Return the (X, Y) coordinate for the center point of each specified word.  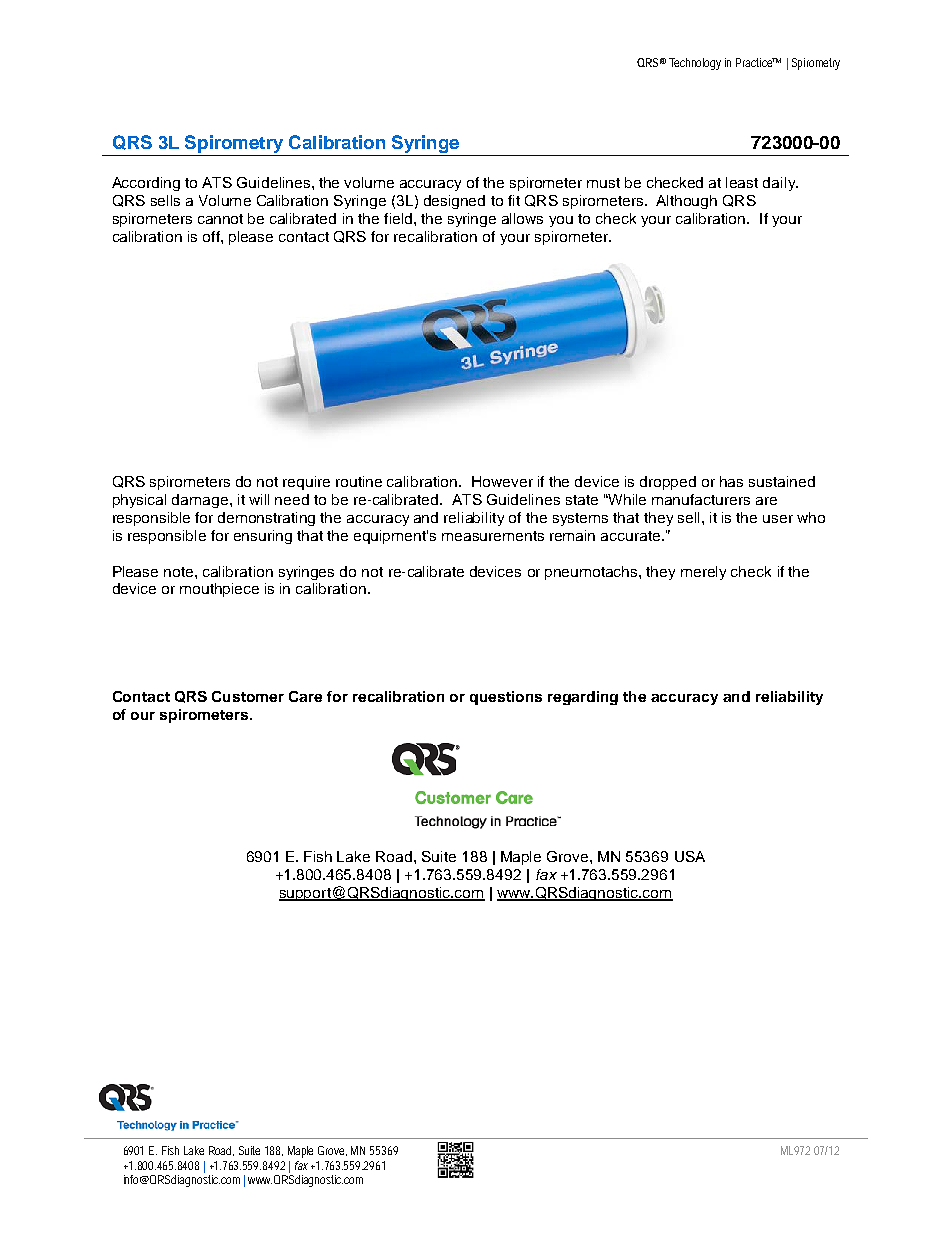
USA (690, 856)
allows (522, 218)
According (146, 184)
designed (454, 202)
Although (686, 202)
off (212, 236)
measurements (493, 536)
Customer (248, 696)
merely (703, 573)
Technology (695, 64)
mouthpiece (219, 590)
